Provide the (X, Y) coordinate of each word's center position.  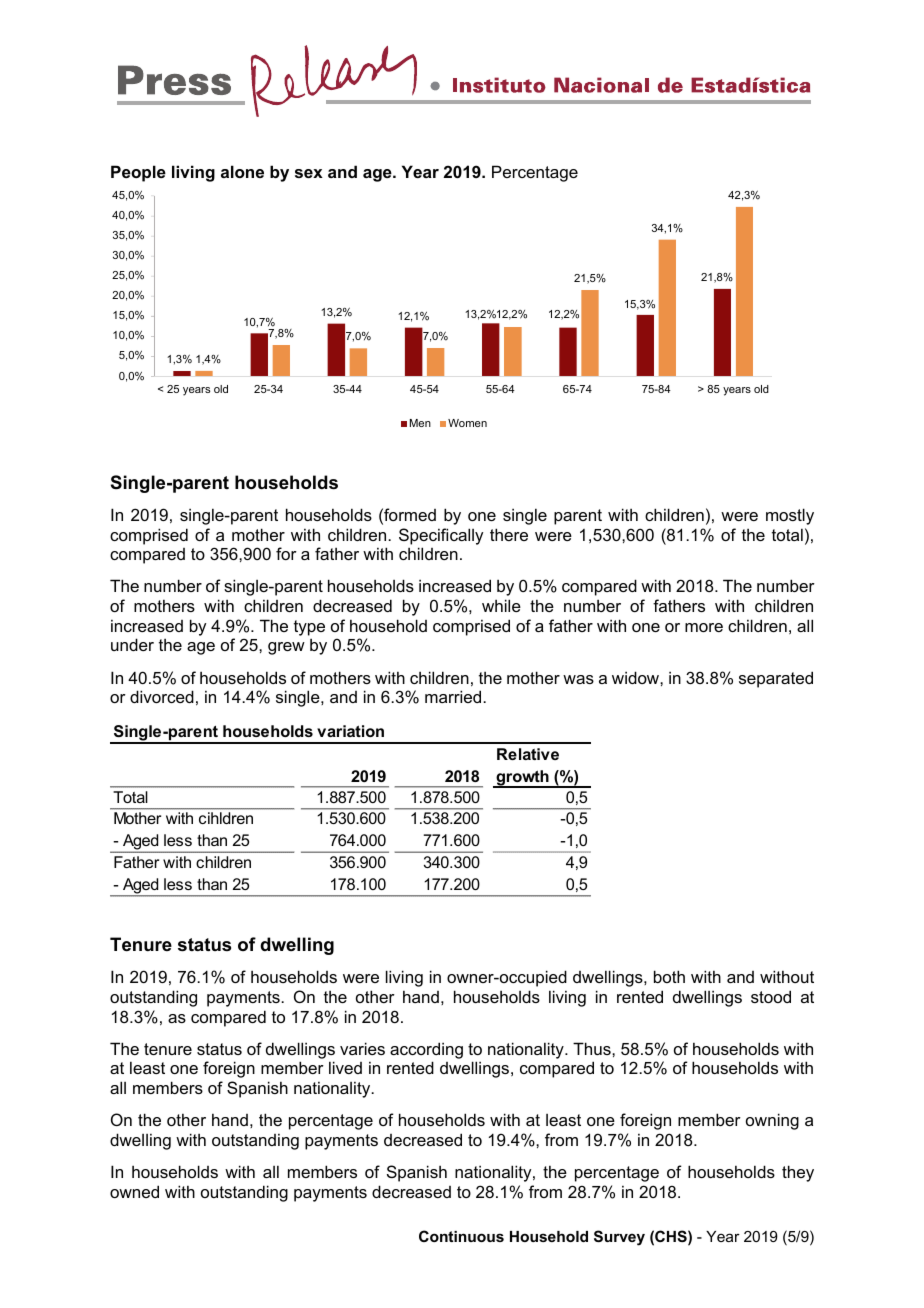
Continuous (461, 1236)
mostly (790, 516)
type (309, 628)
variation (350, 731)
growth (522, 779)
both (669, 976)
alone (242, 171)
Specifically (441, 536)
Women (467, 423)
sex (309, 173)
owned (134, 1191)
